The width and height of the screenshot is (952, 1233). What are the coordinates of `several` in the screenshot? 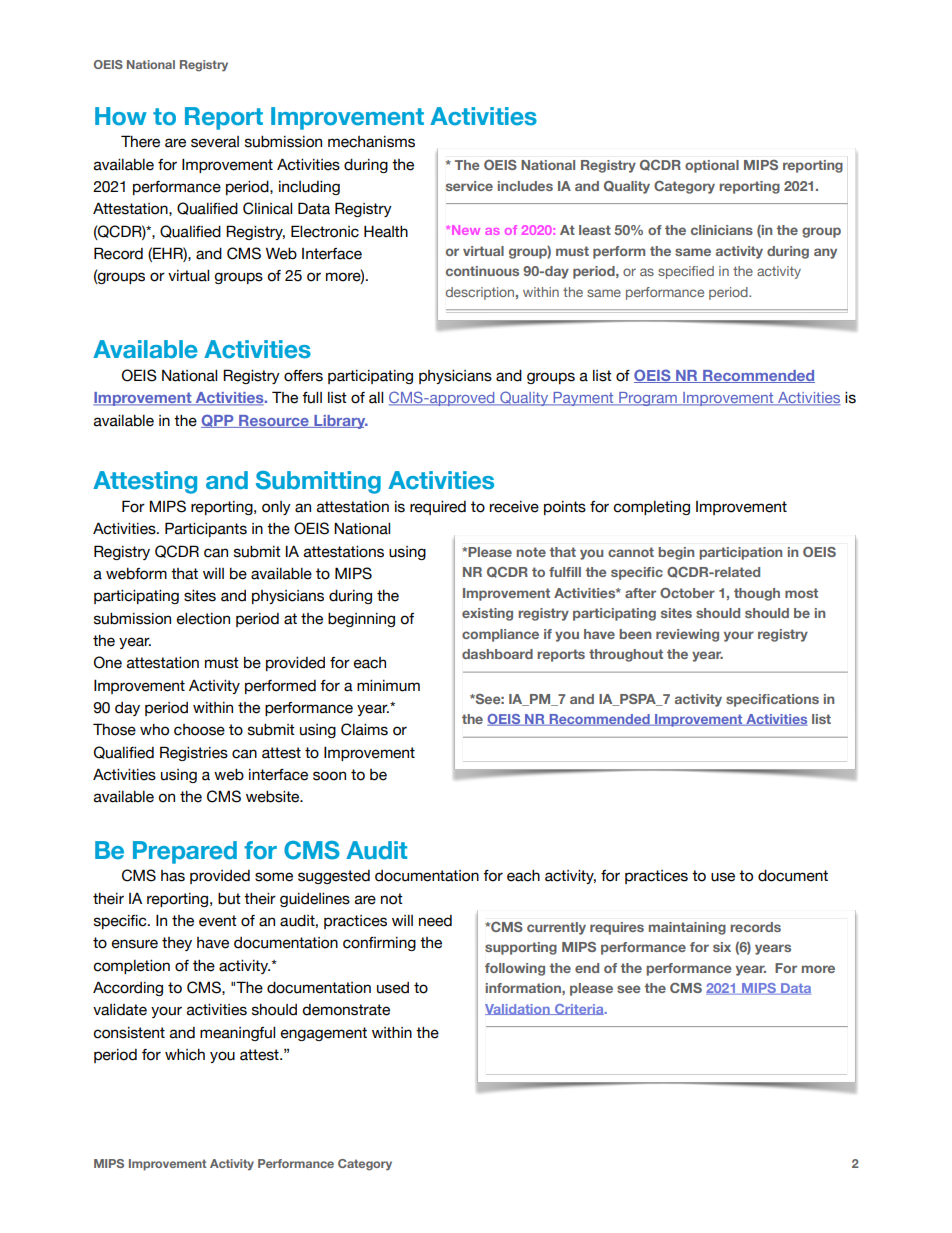 It's located at (215, 142).
